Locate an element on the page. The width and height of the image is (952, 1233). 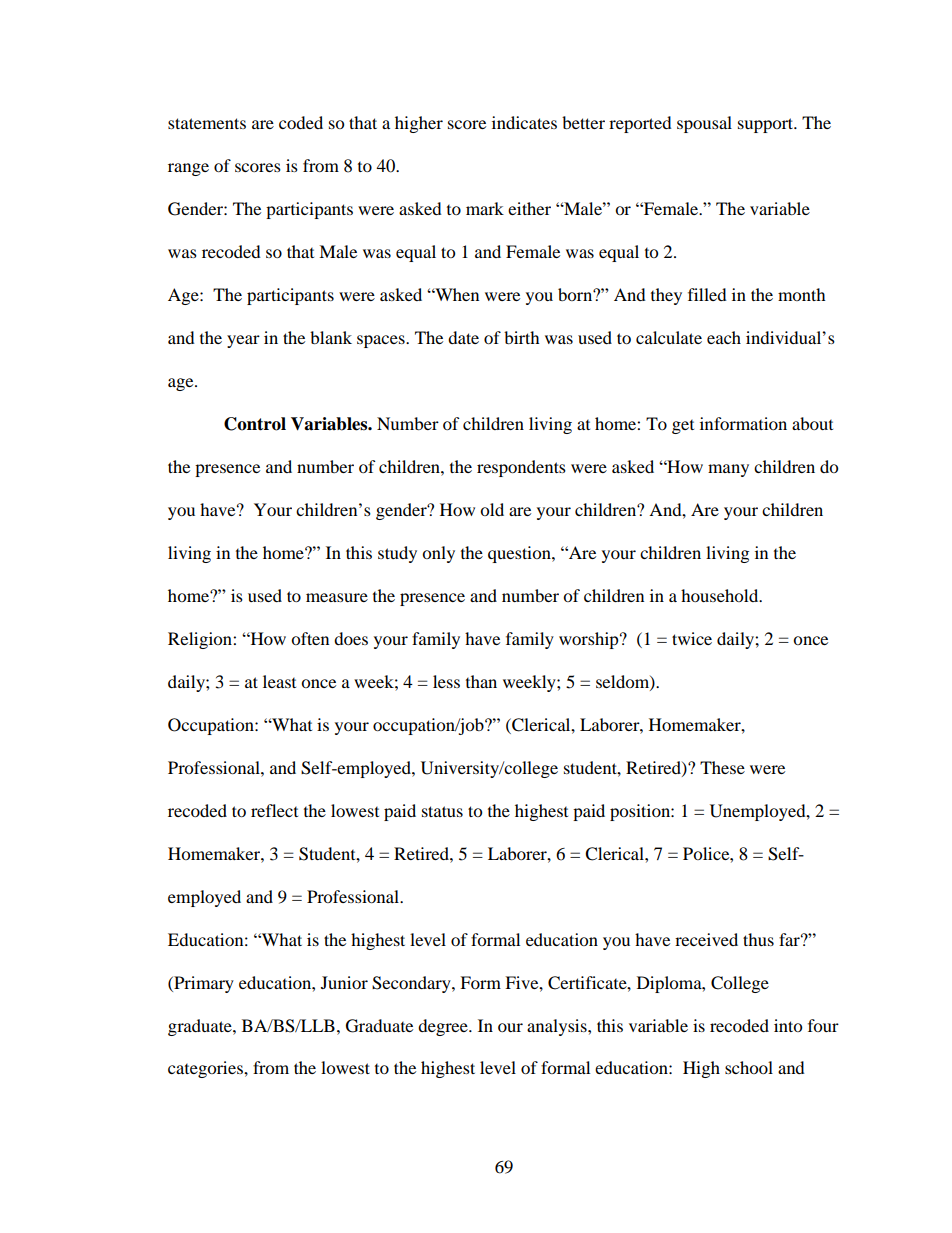
categories is located at coordinates (206, 1069).
